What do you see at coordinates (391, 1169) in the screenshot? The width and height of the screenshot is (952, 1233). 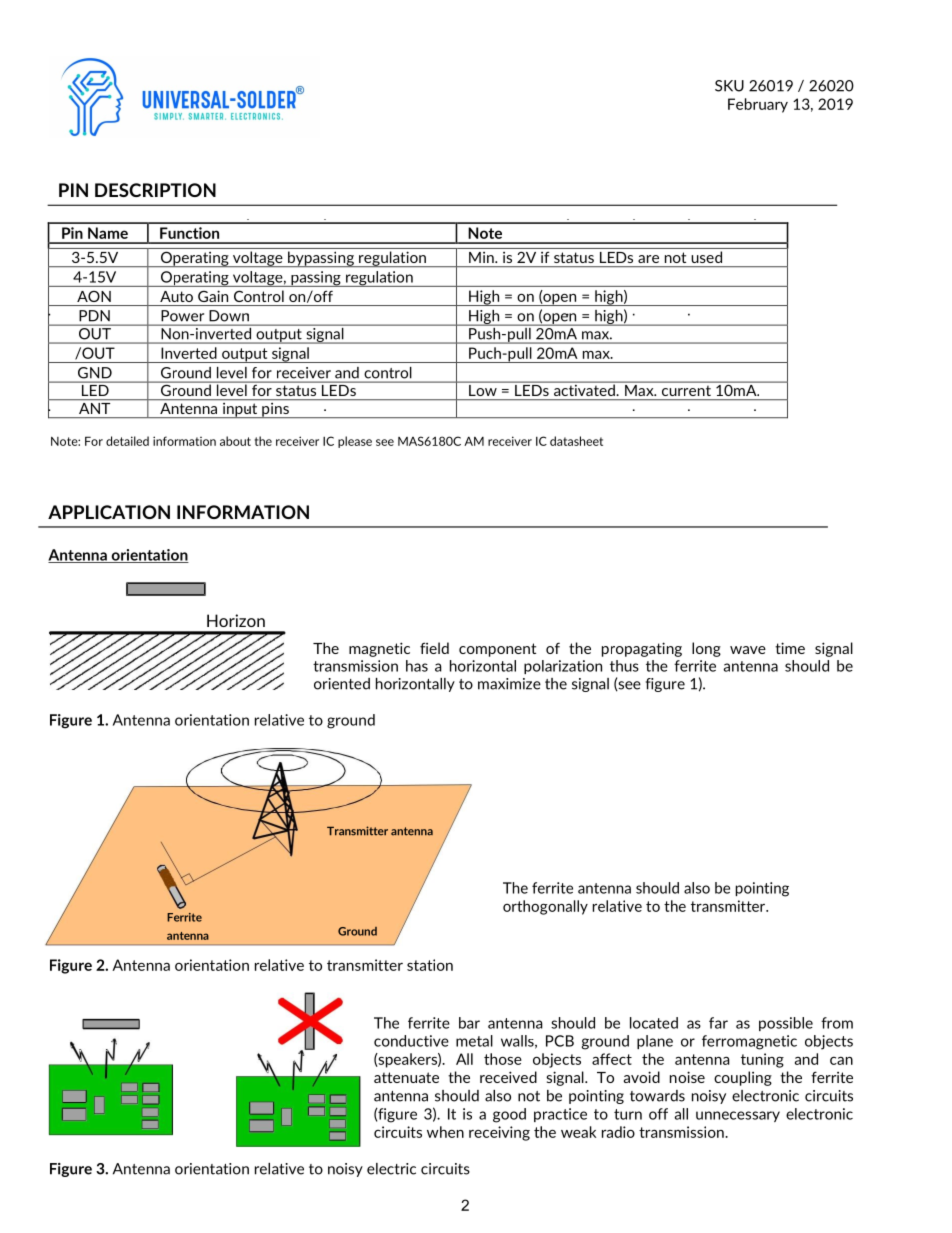 I see `electric` at bounding box center [391, 1169].
